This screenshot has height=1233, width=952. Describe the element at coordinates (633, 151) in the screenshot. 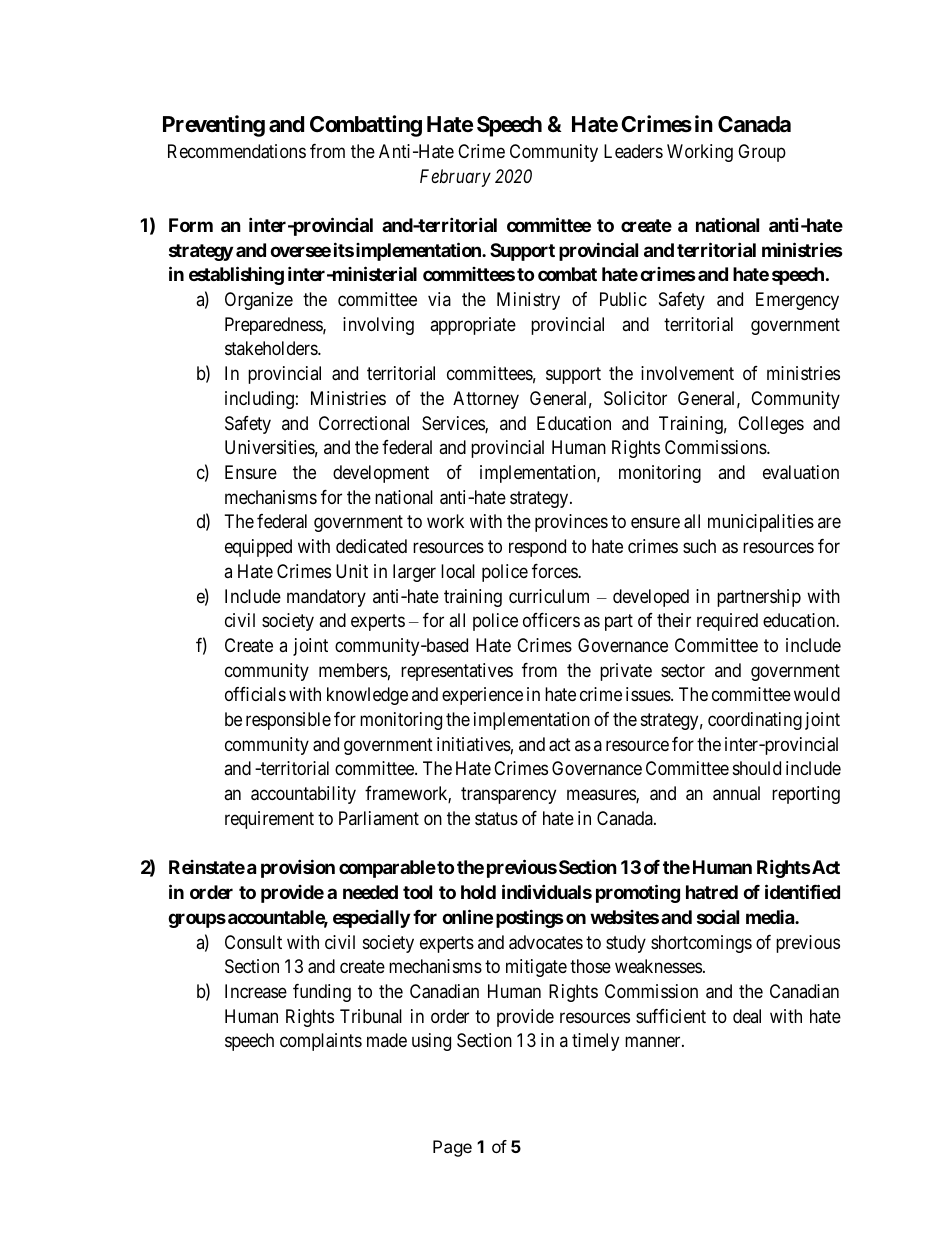

I see `Leaders` at that location.
